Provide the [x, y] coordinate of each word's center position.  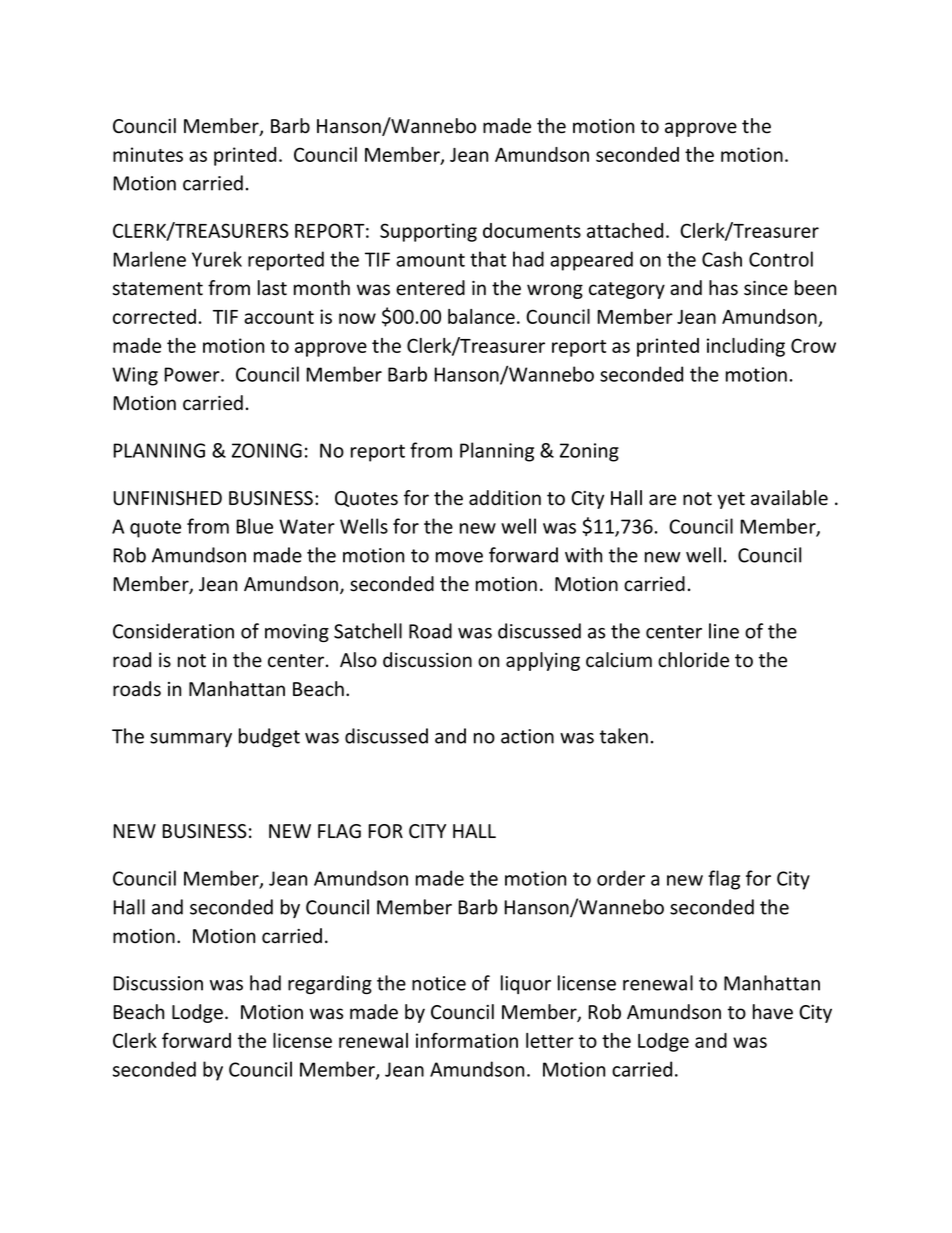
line [724, 631]
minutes [148, 154]
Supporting [428, 232]
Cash [722, 259]
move [459, 557]
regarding [330, 984]
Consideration [173, 631]
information [467, 1040]
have [773, 1012]
